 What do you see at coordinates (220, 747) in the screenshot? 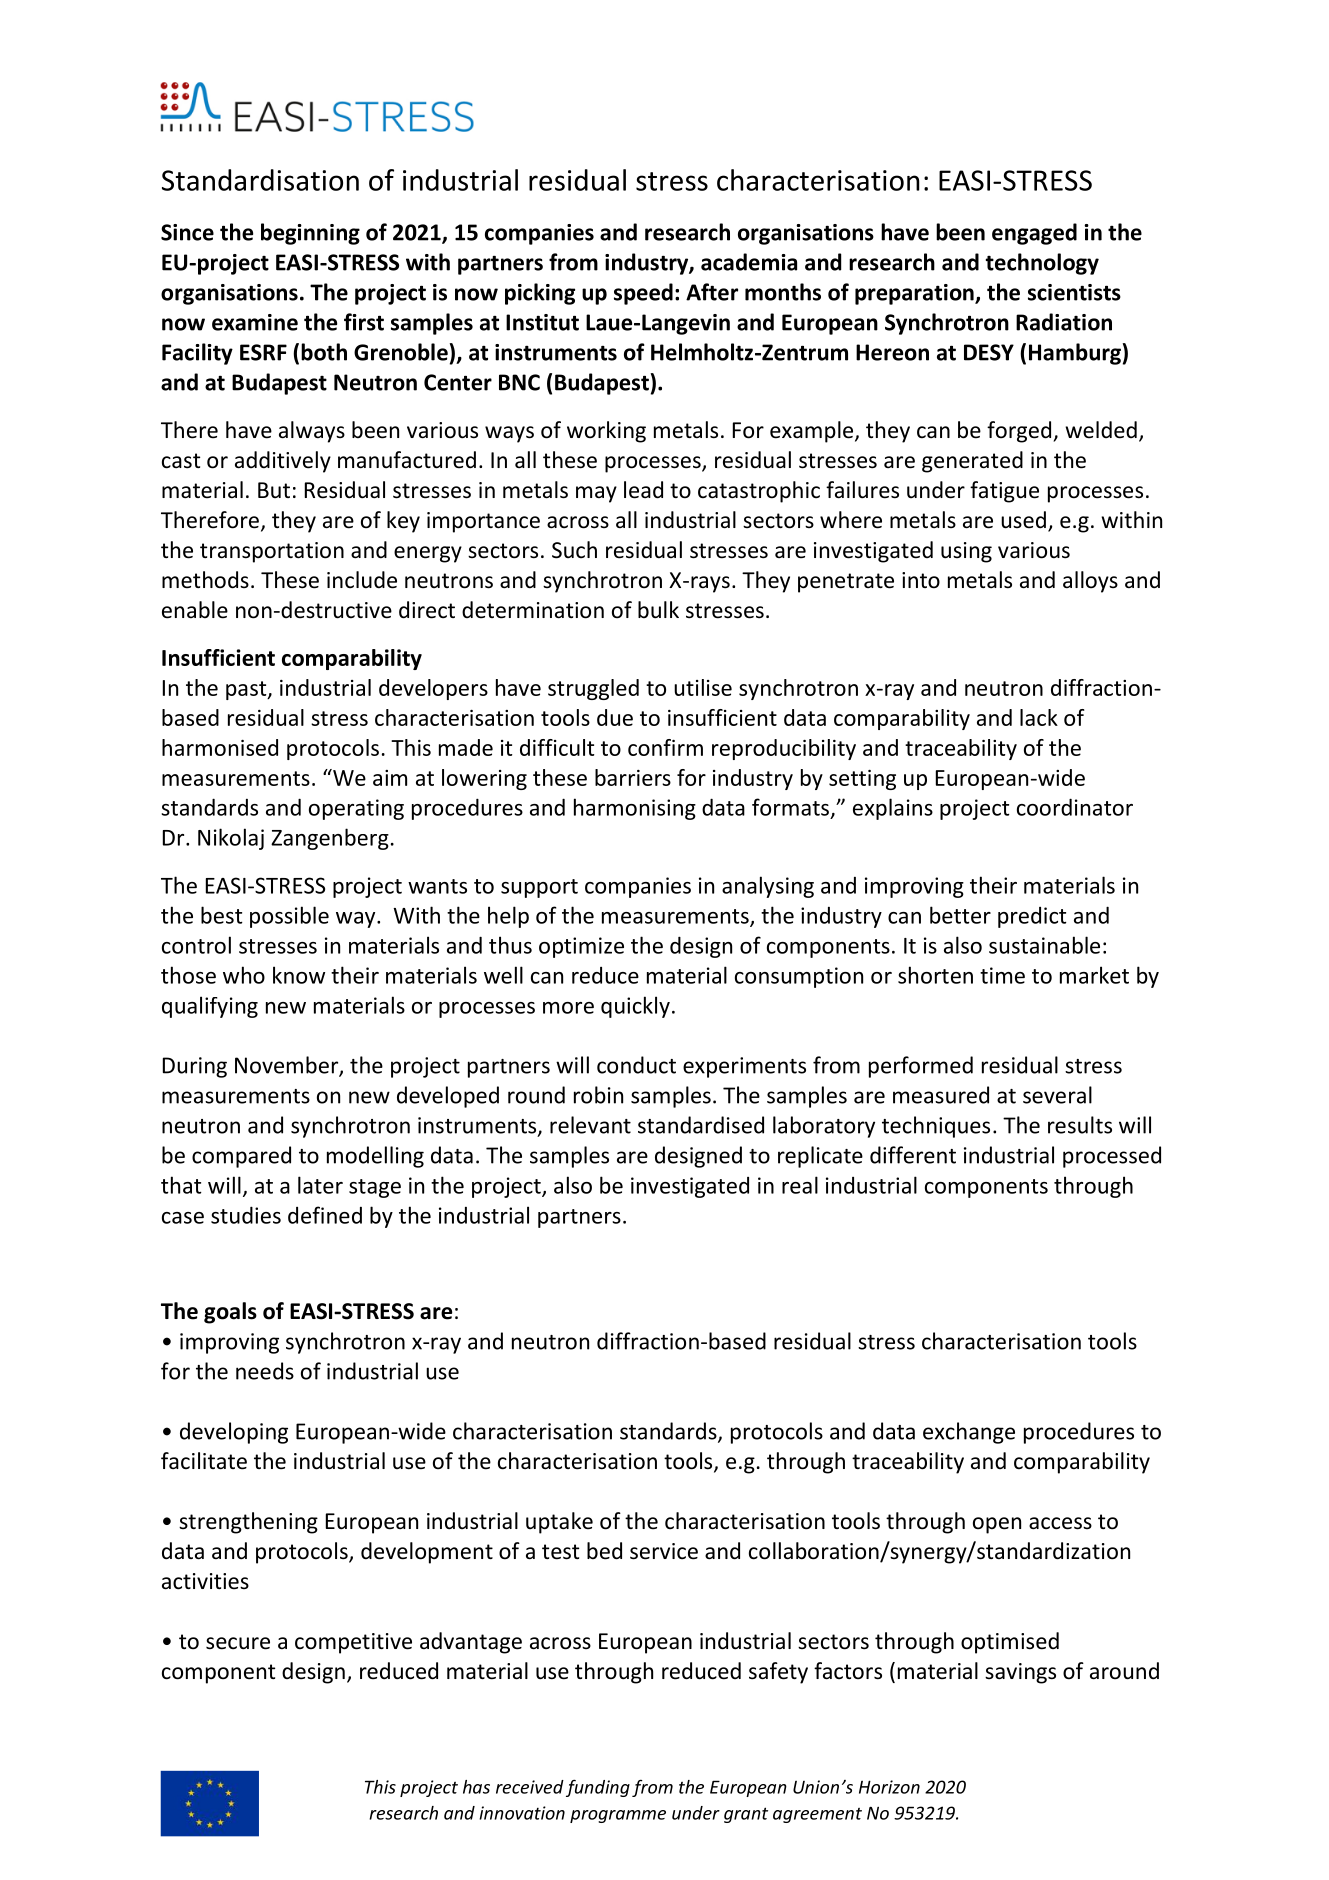
I see `harmonised` at bounding box center [220, 747].
